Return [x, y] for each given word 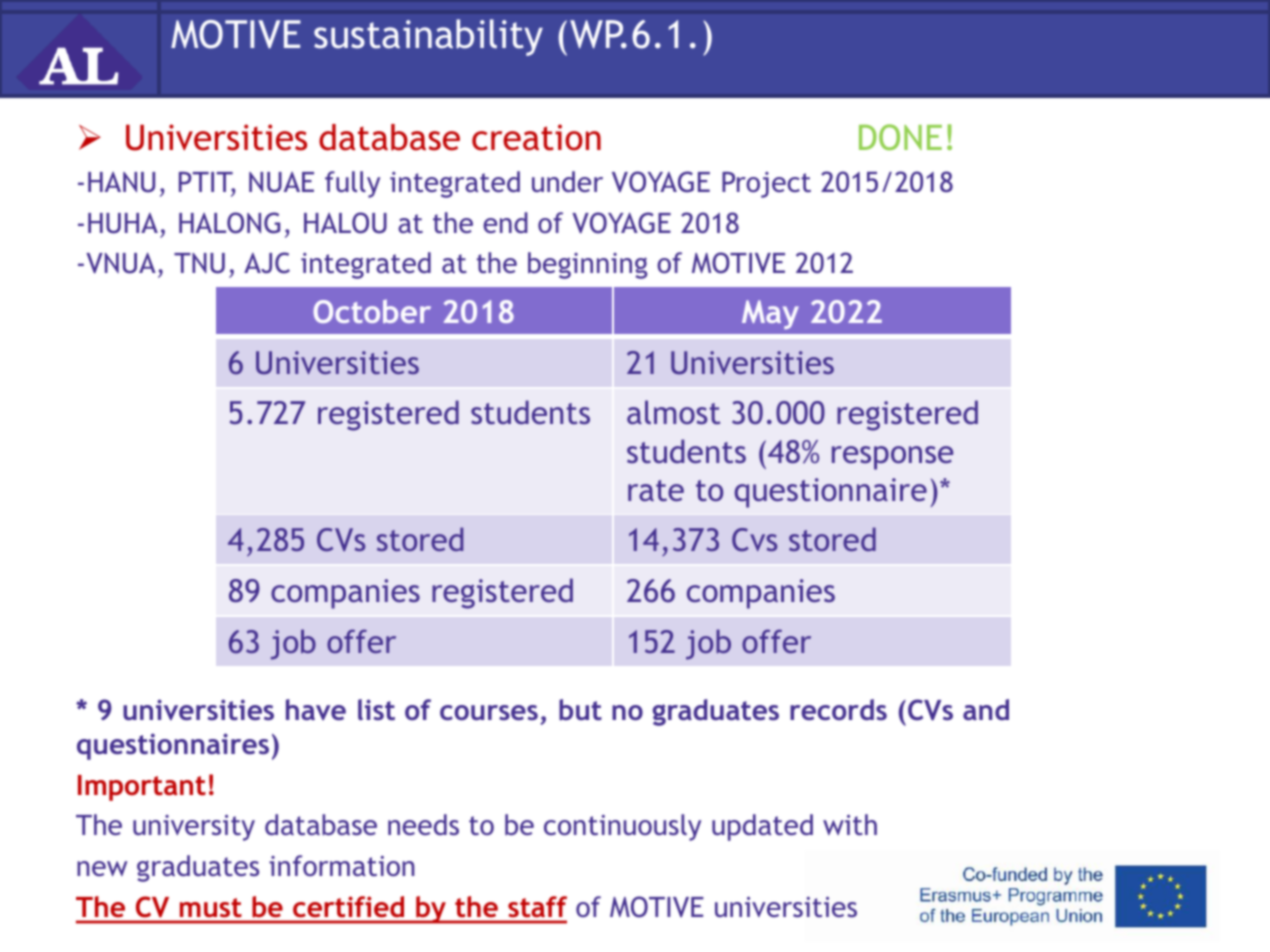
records [838, 709]
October [372, 311]
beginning [587, 265]
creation [536, 137]
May [770, 314]
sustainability [428, 37]
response [892, 458]
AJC [267, 263]
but [580, 710]
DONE [900, 137]
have [316, 709]
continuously [622, 827]
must [210, 907]
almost [673, 412]
